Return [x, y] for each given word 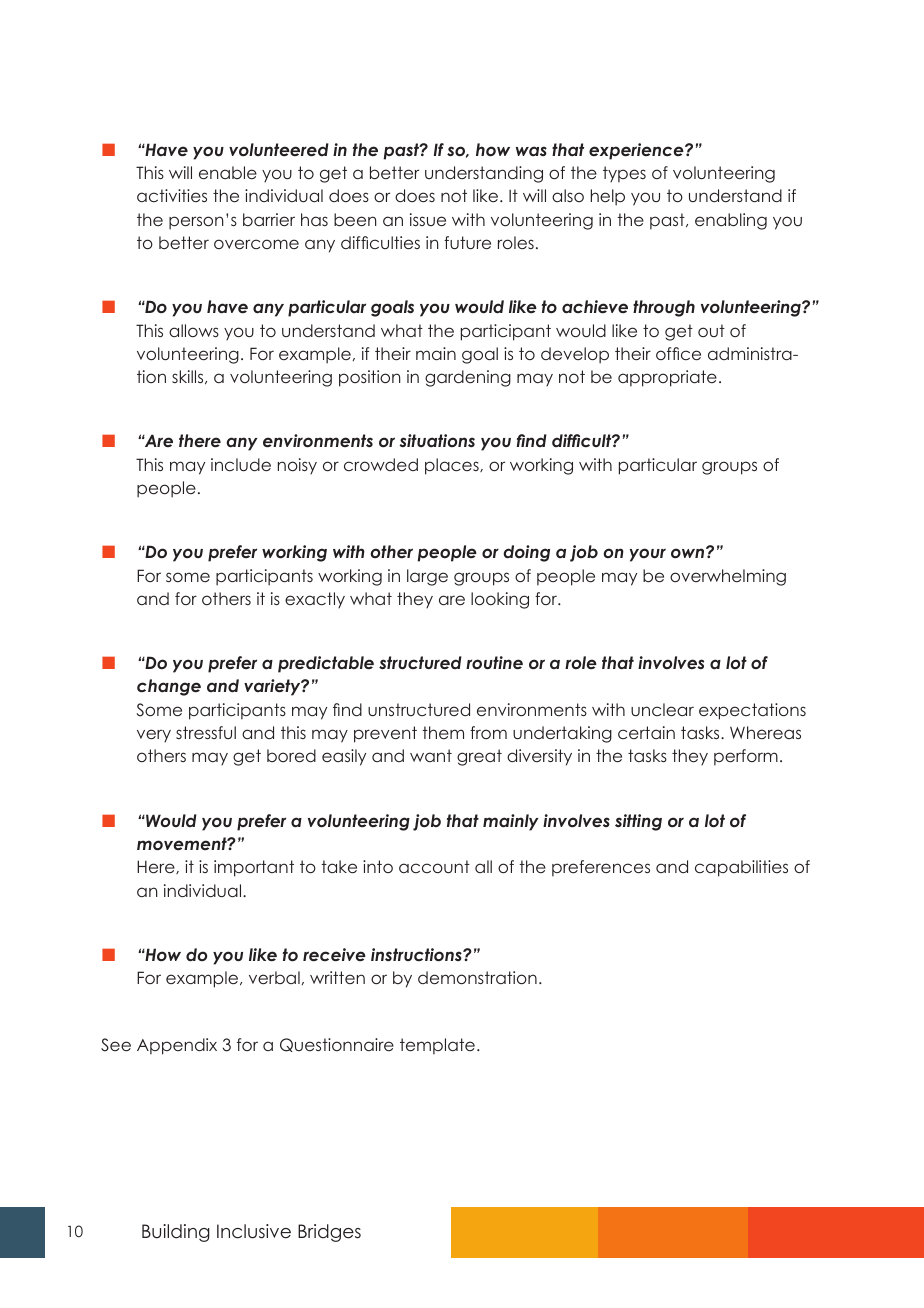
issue [428, 219]
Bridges [329, 1233]
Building [176, 1233]
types [624, 174]
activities [172, 195]
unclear [662, 709]
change [169, 687]
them [443, 732]
